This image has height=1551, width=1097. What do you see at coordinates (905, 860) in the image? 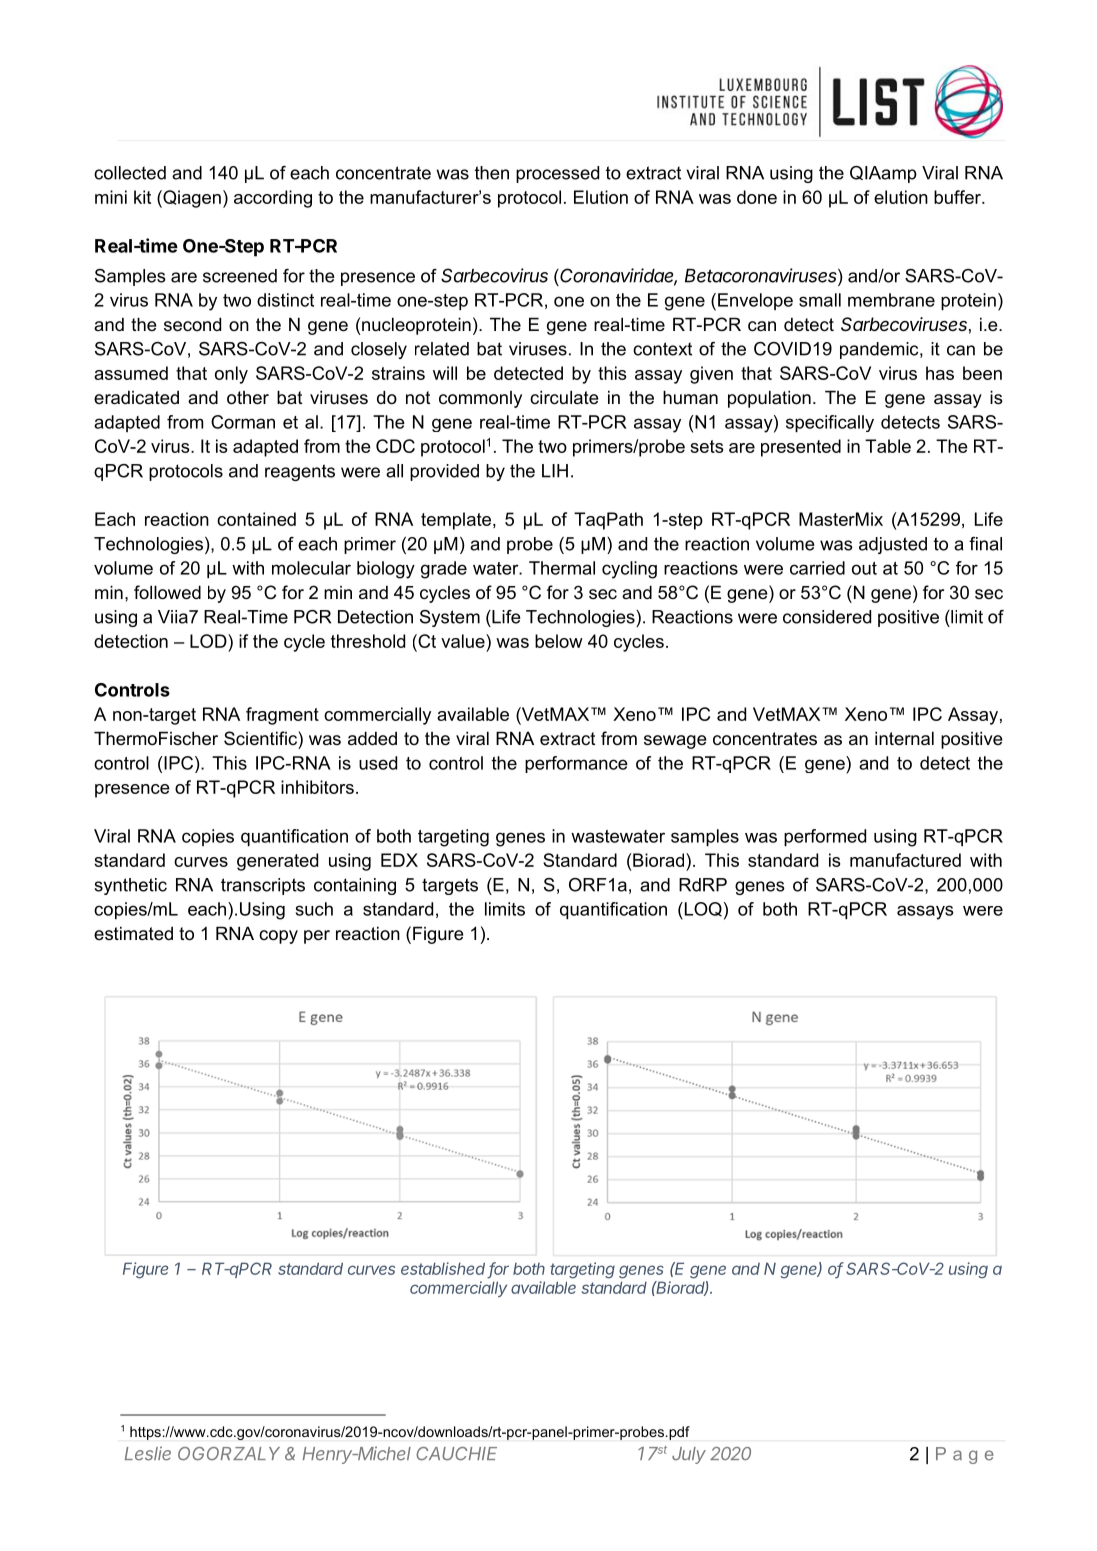
I see `manufactured` at bounding box center [905, 860].
